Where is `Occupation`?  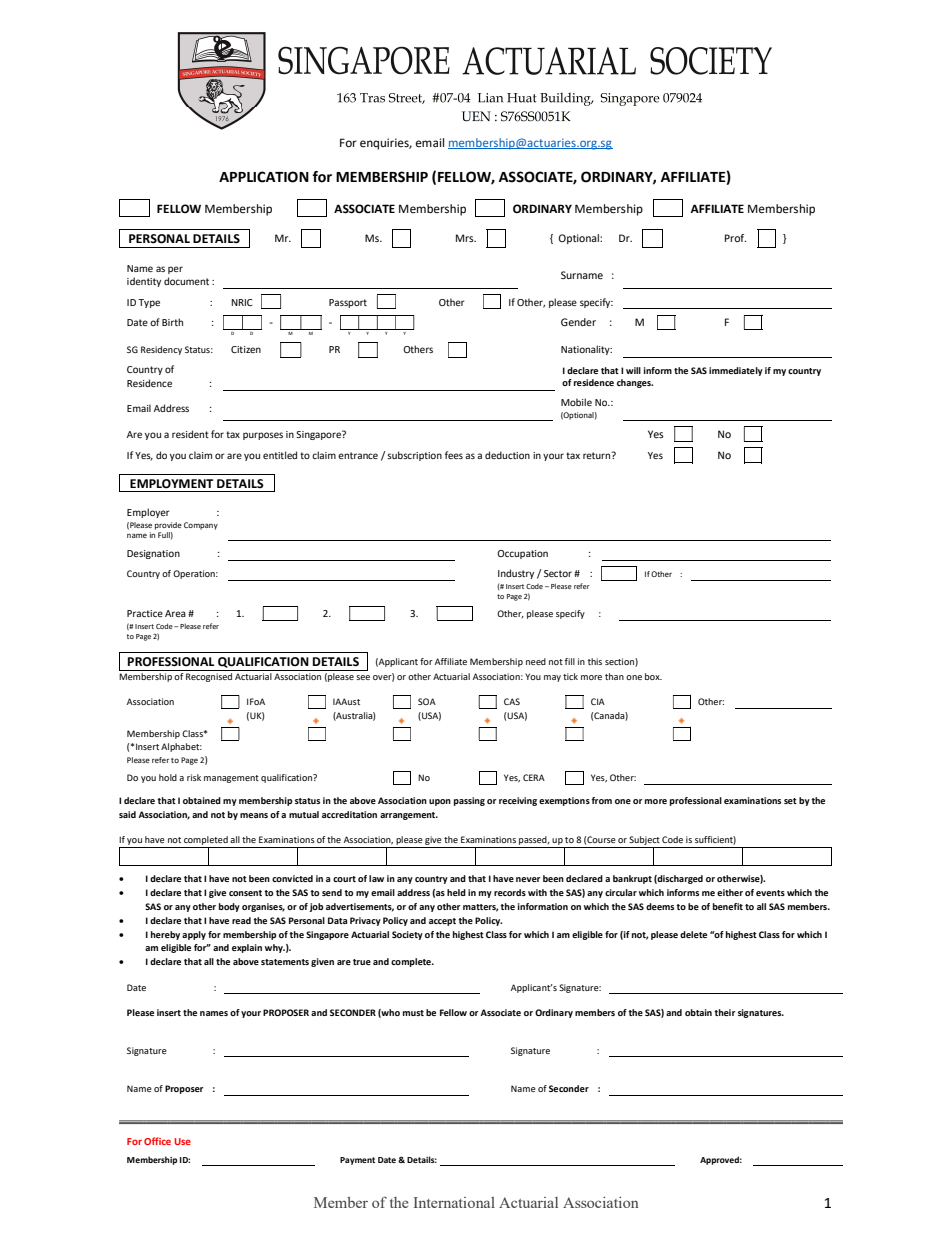
Occupation is located at coordinates (522, 554).
